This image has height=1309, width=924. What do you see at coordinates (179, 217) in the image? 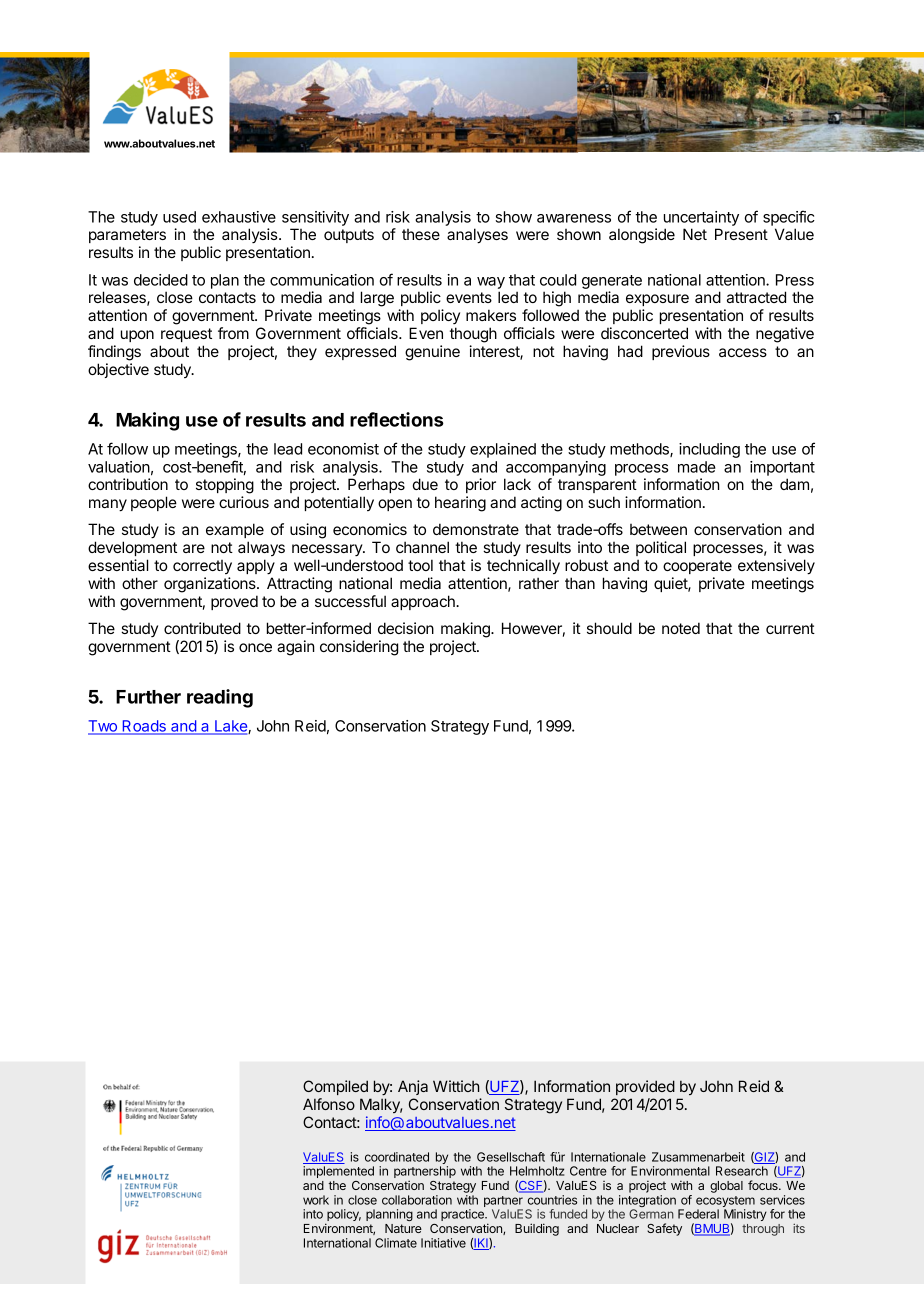
I see `used` at bounding box center [179, 217].
